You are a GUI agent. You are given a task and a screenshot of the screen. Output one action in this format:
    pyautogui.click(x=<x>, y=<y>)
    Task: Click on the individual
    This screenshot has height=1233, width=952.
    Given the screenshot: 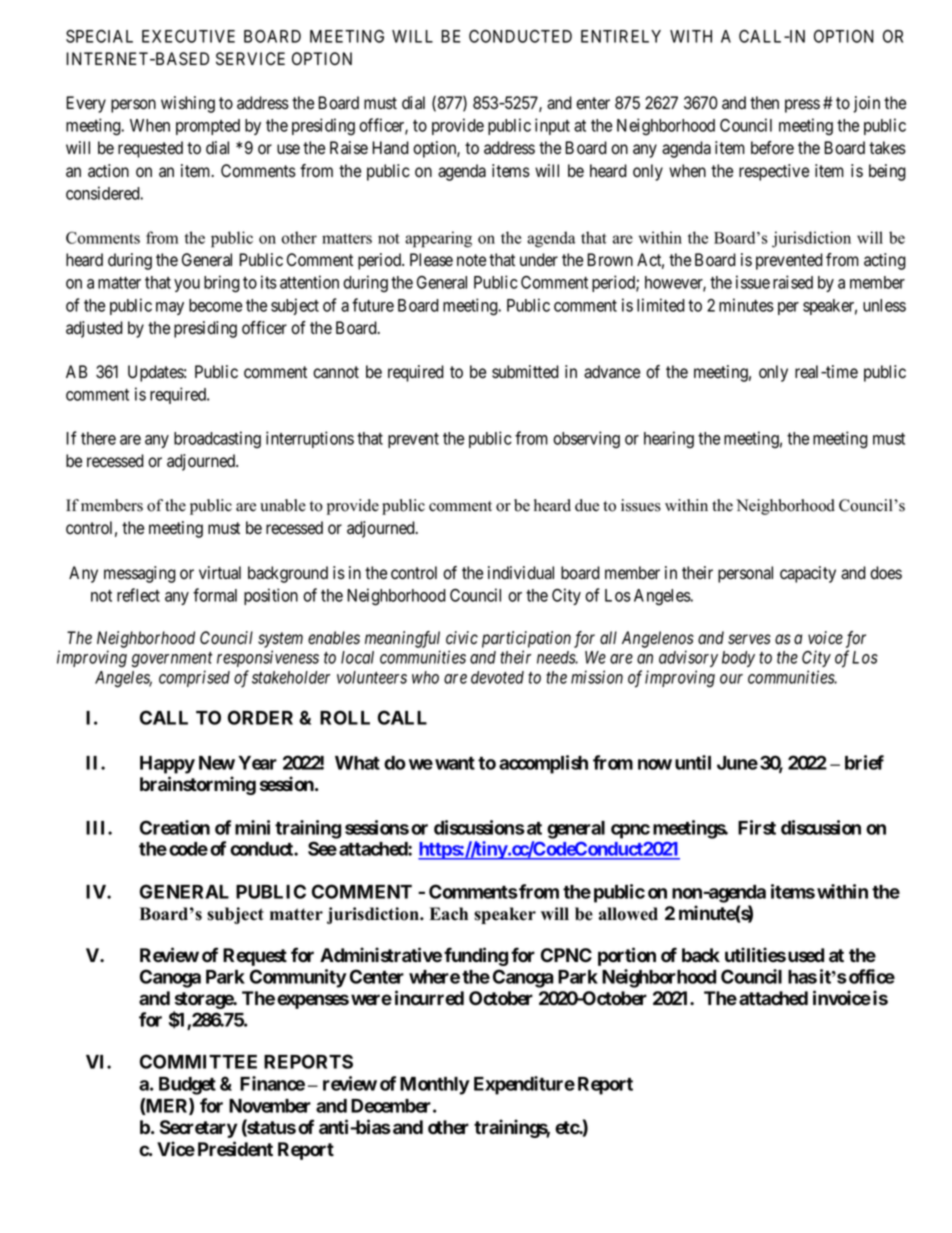 What is the action you would take?
    pyautogui.click(x=521, y=573)
